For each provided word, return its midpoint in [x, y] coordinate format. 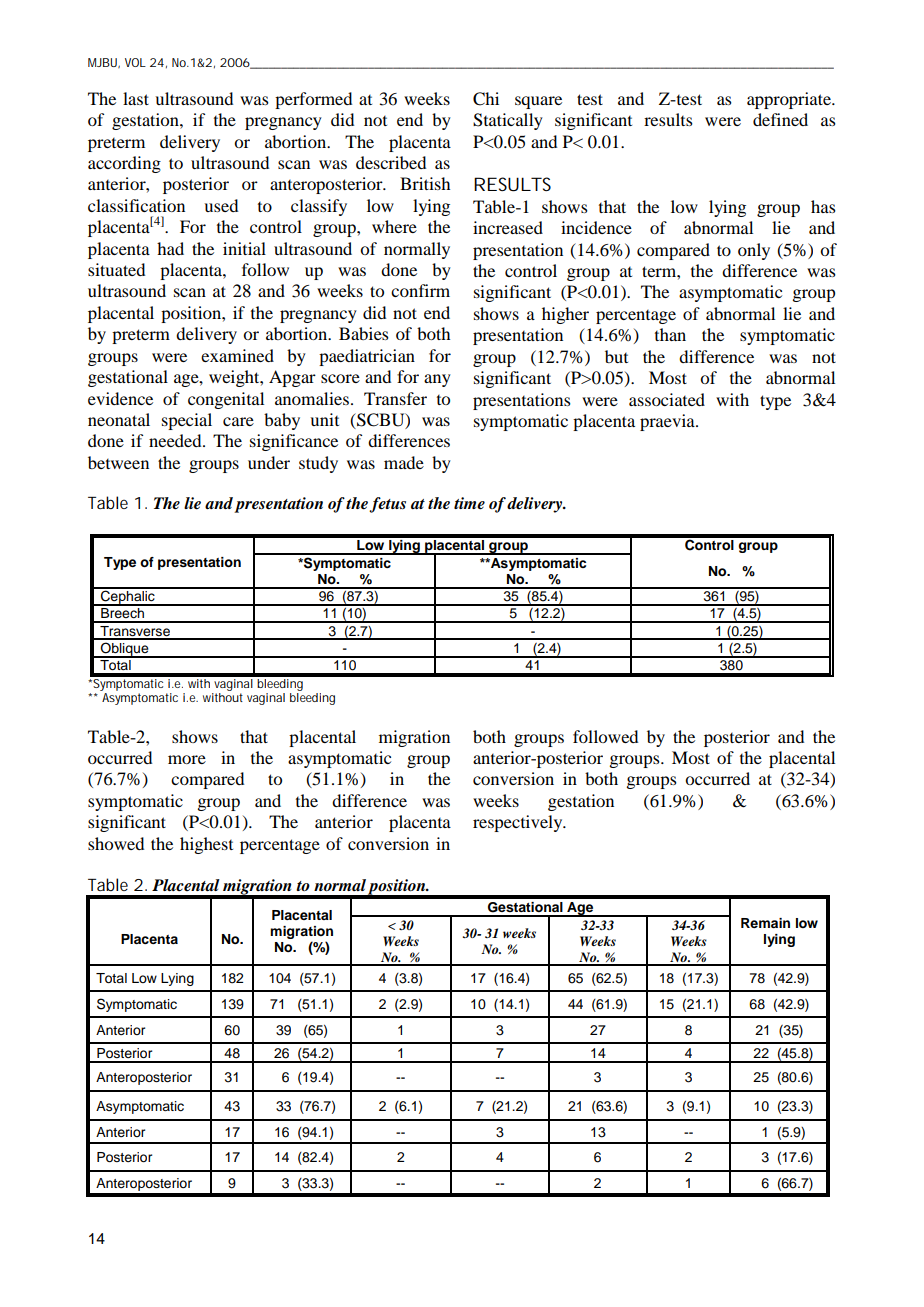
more [187, 759]
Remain [765, 923]
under [269, 462]
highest [206, 845]
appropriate [790, 100]
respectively [519, 823]
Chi [486, 99]
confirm [420, 290]
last [136, 98]
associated [667, 399]
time [469, 503]
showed [116, 843]
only [754, 251]
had [170, 248]
